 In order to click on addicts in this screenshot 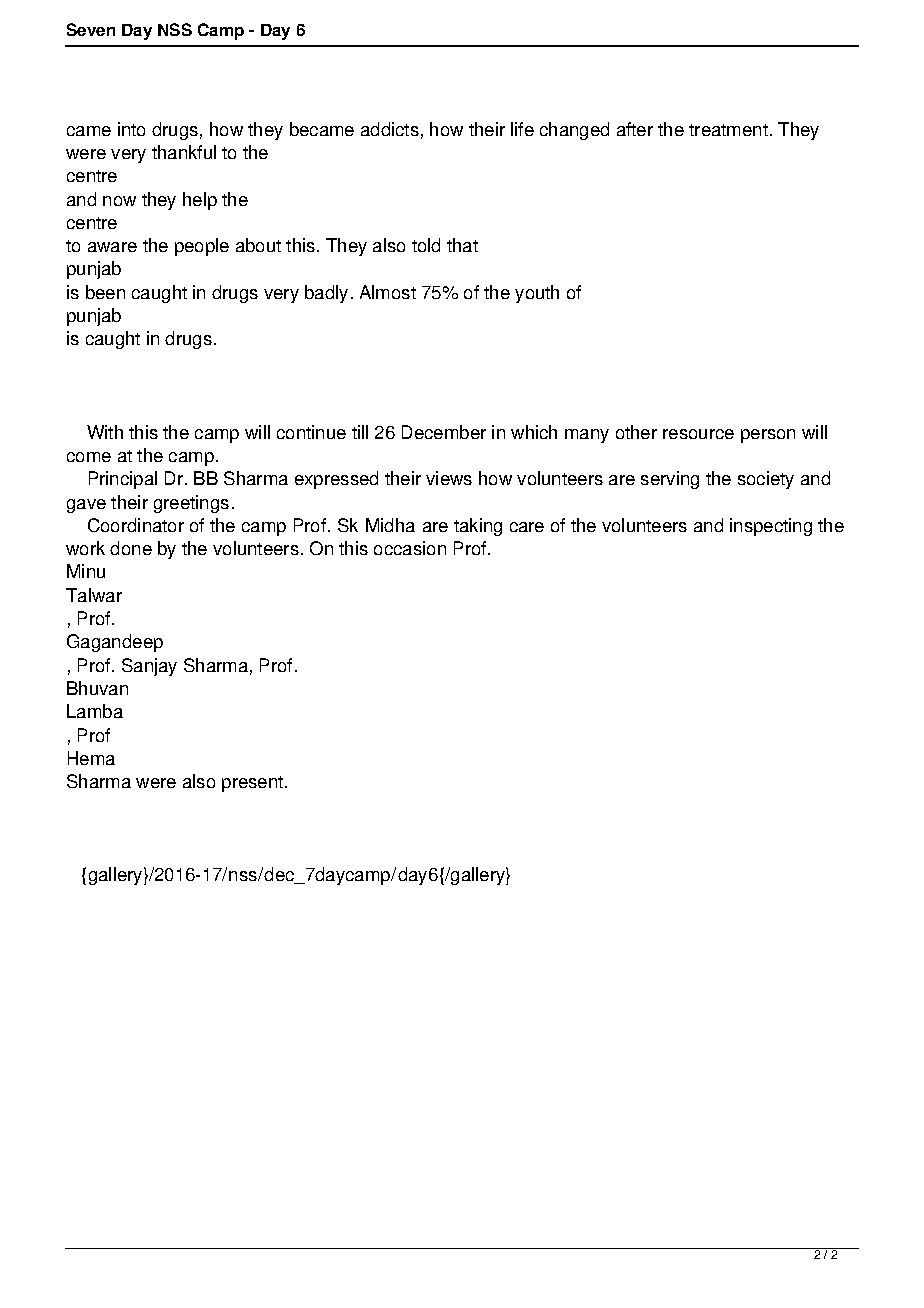, I will do `click(390, 129)`.
